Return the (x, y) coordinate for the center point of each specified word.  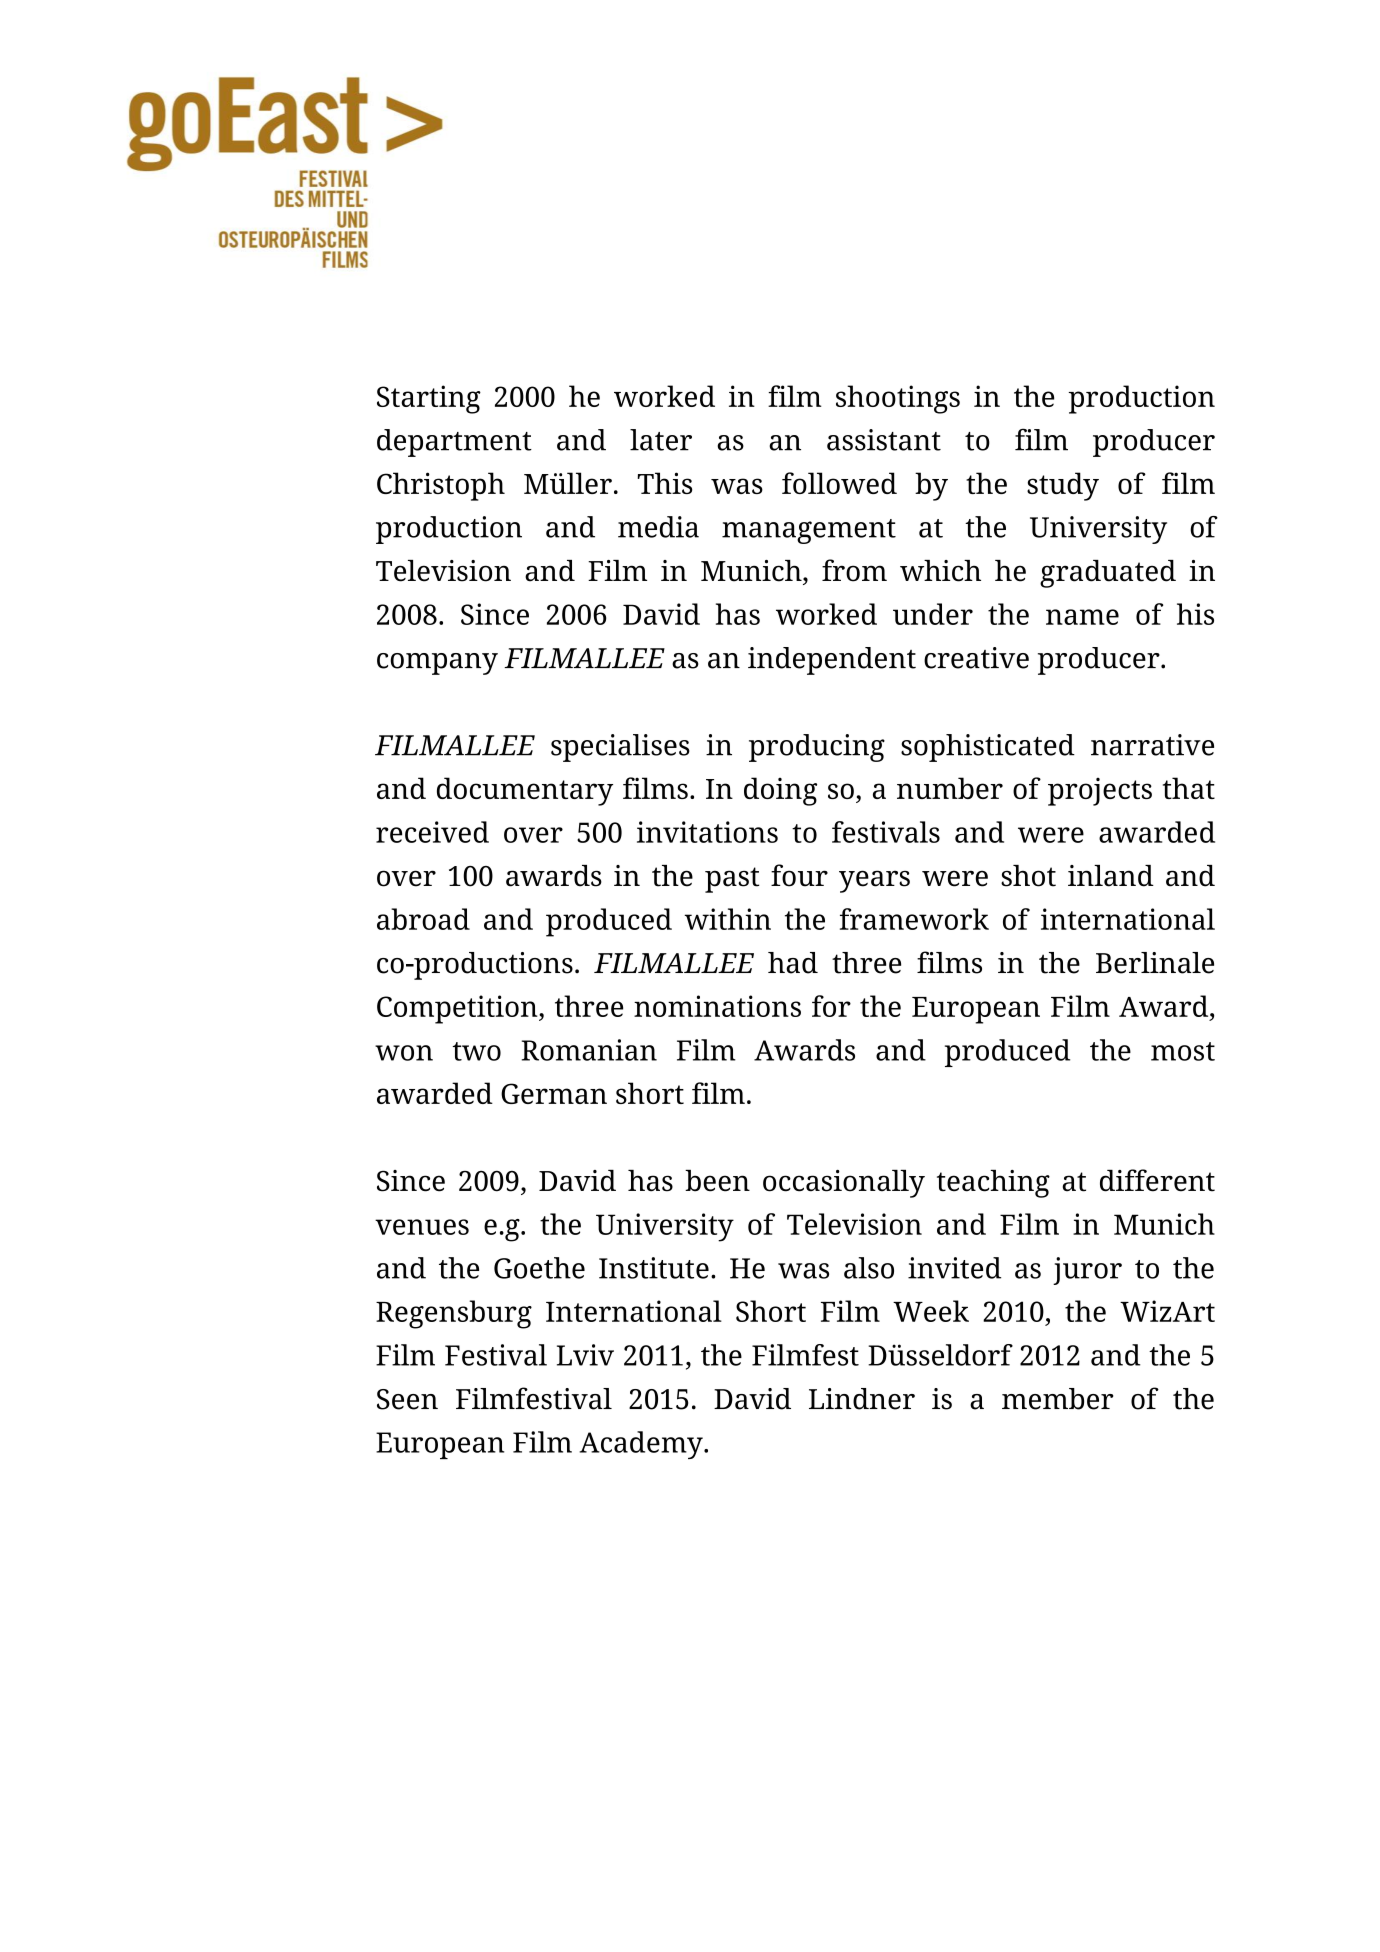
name (1082, 617)
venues (422, 1227)
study (1063, 486)
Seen (407, 1399)
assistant (884, 440)
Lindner (862, 1399)
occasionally (844, 1184)
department (454, 443)
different (1157, 1180)
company (437, 664)
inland (1111, 876)
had (793, 963)
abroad (423, 919)
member (1057, 1399)
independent (832, 661)
